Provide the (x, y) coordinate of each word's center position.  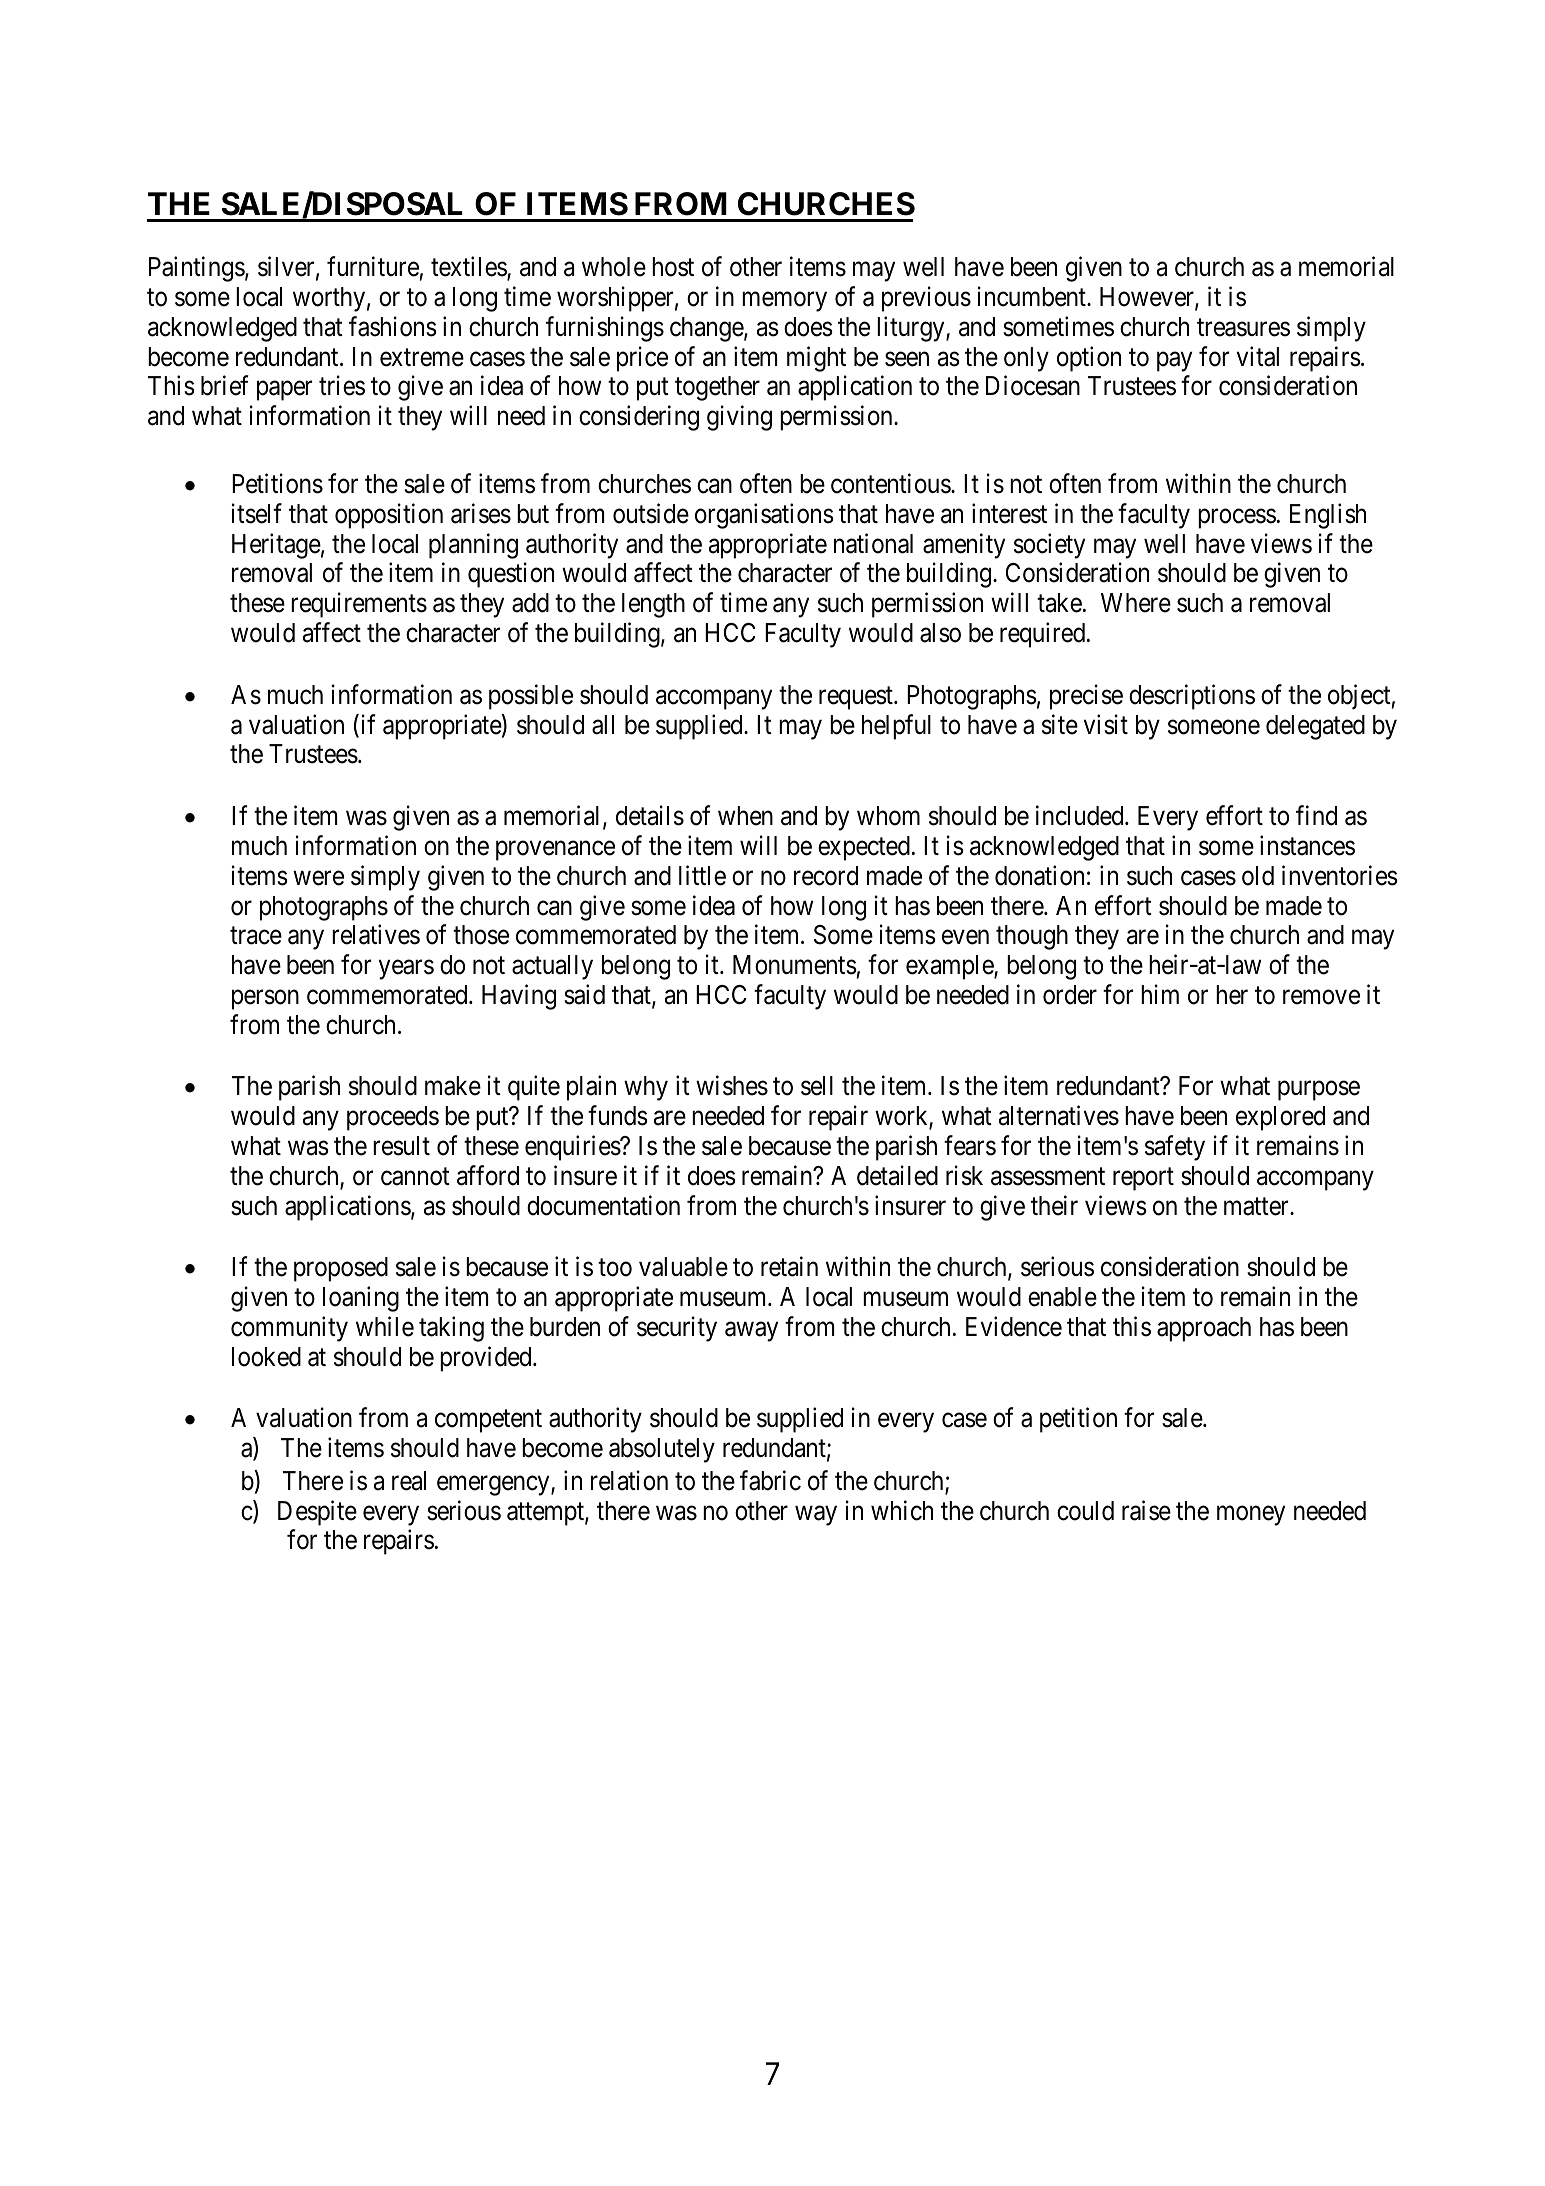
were (318, 878)
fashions (393, 326)
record (826, 876)
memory (784, 302)
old (1258, 876)
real (409, 1481)
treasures (1243, 328)
